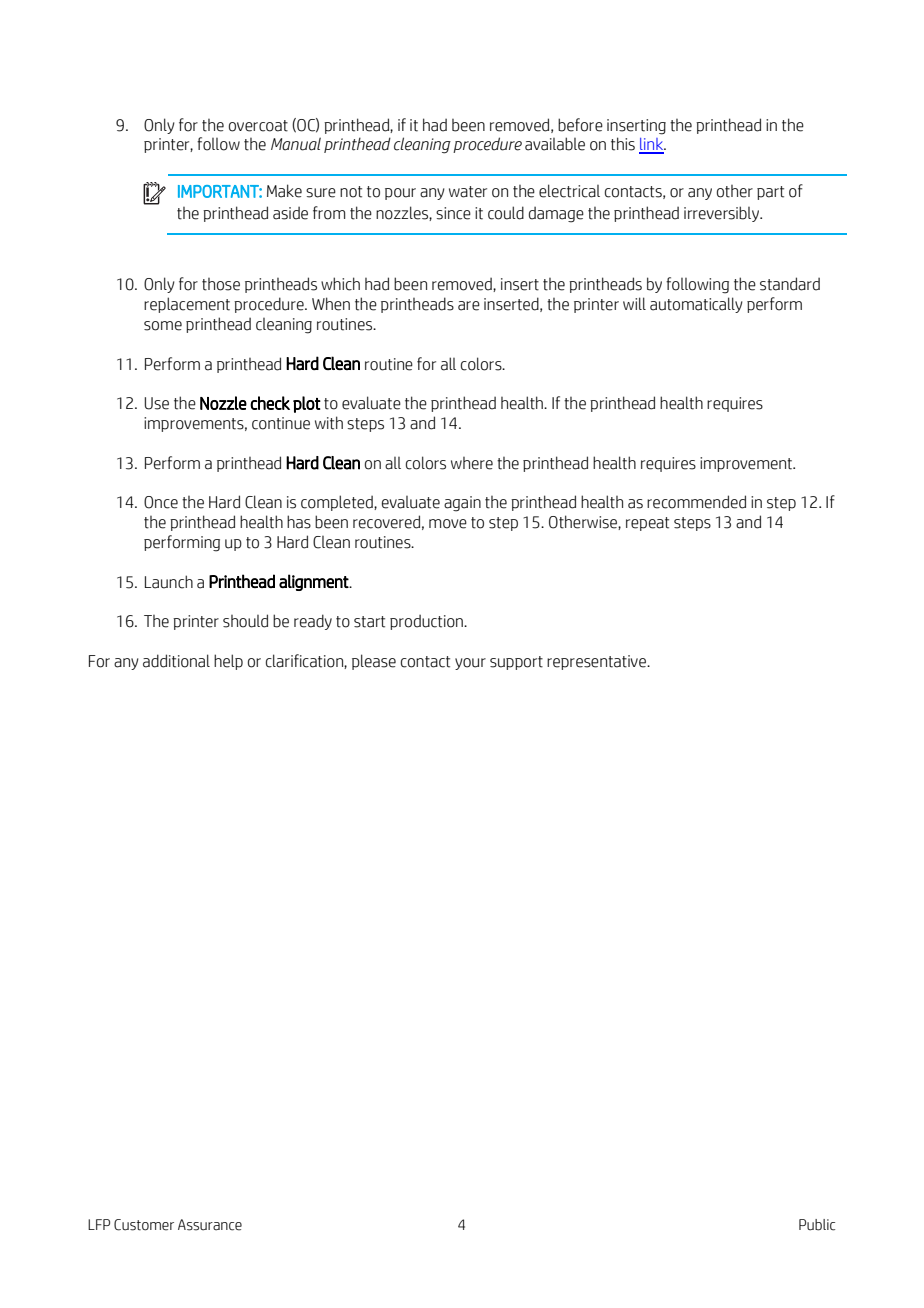  What do you see at coordinates (284, 191) in the page?
I see `Make` at bounding box center [284, 191].
